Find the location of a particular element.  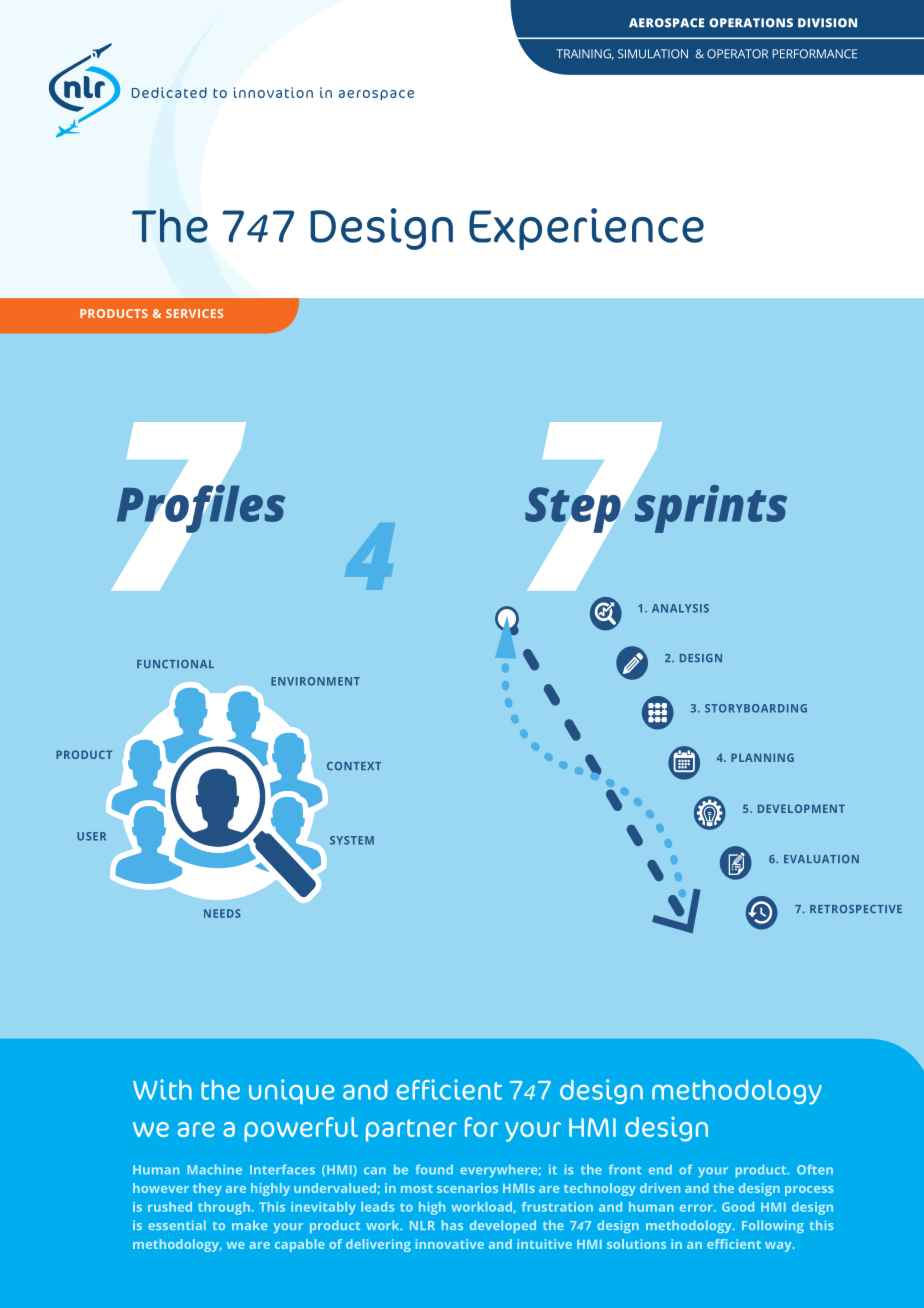

SYSTEM is located at coordinates (352, 840).
